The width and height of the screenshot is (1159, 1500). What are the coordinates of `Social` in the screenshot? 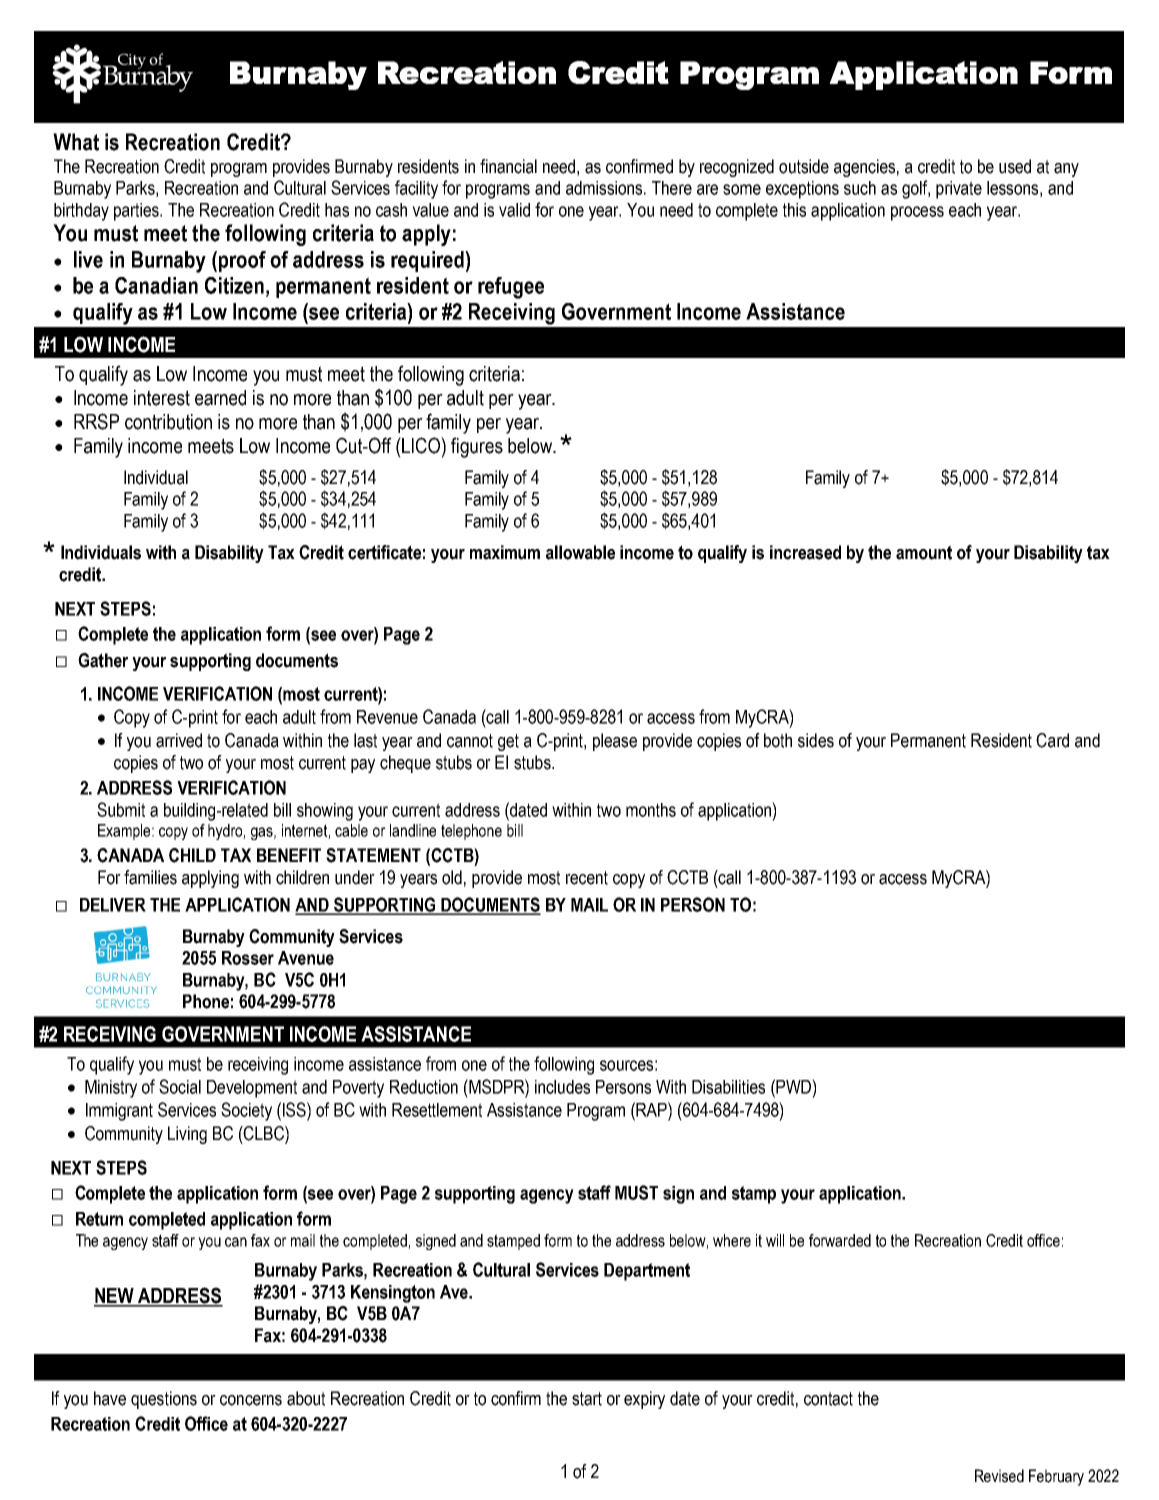 It's located at (180, 1086).
